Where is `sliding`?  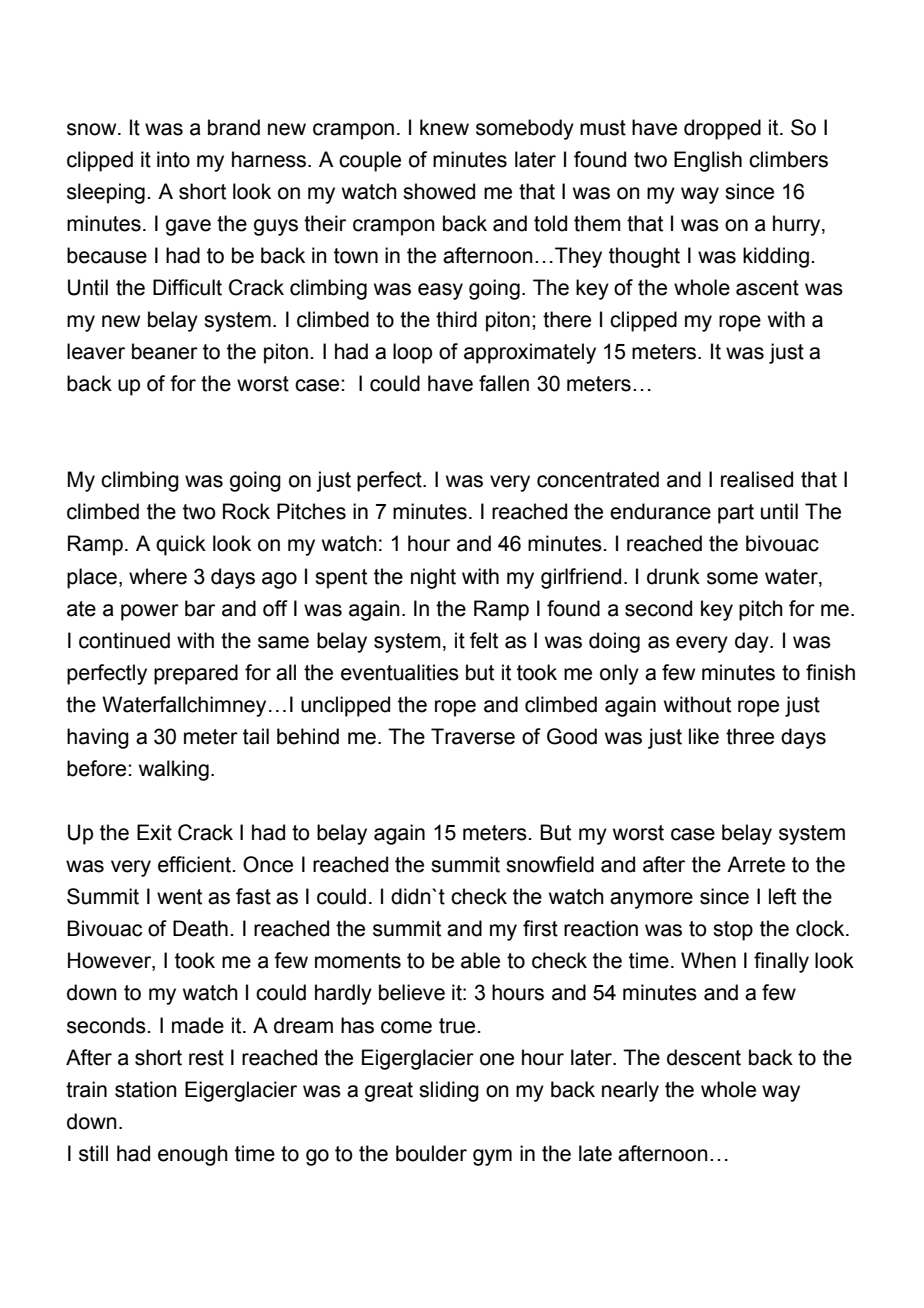 sliding is located at coordinates (449, 1091).
